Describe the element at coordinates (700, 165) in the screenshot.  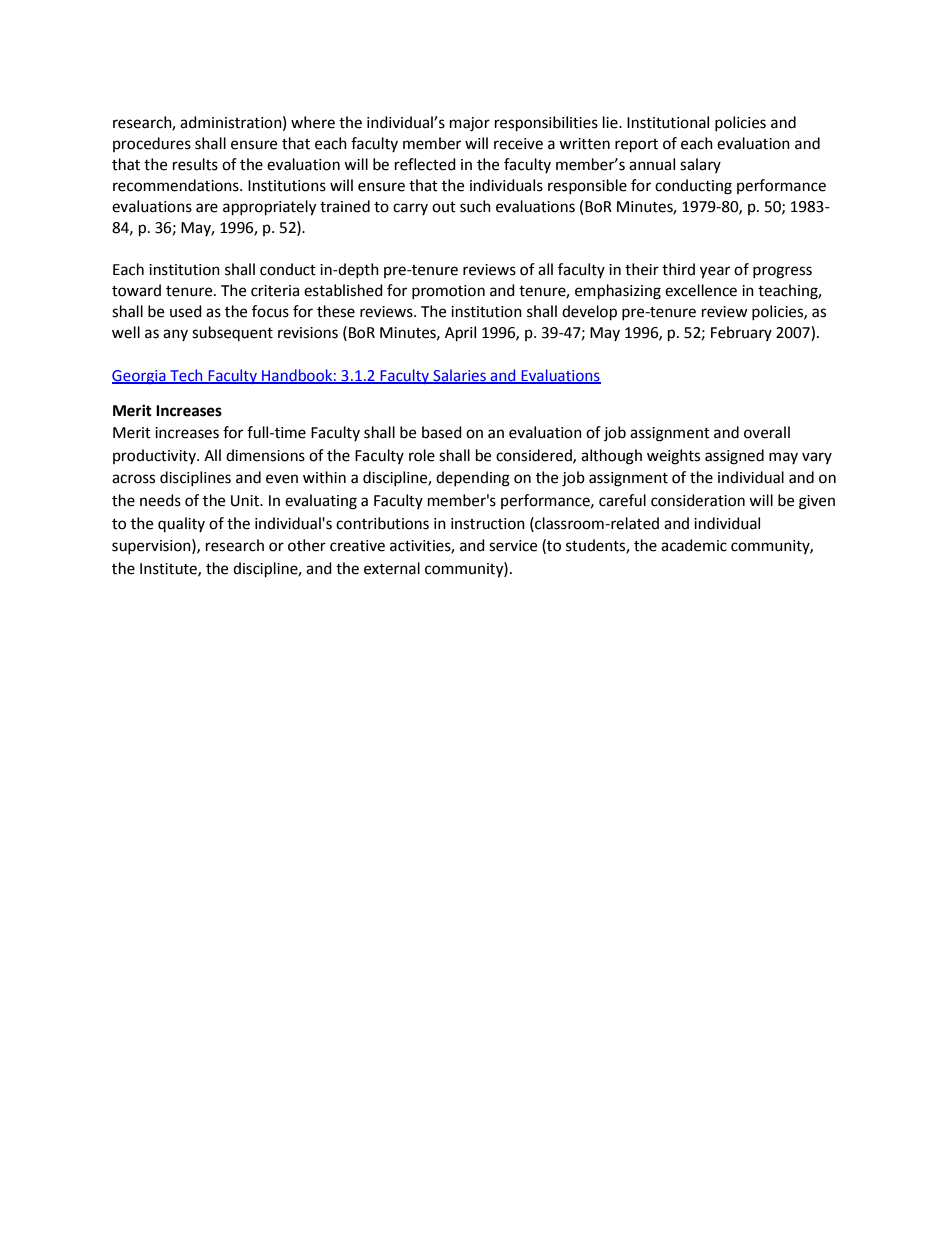
I see `salary` at that location.
